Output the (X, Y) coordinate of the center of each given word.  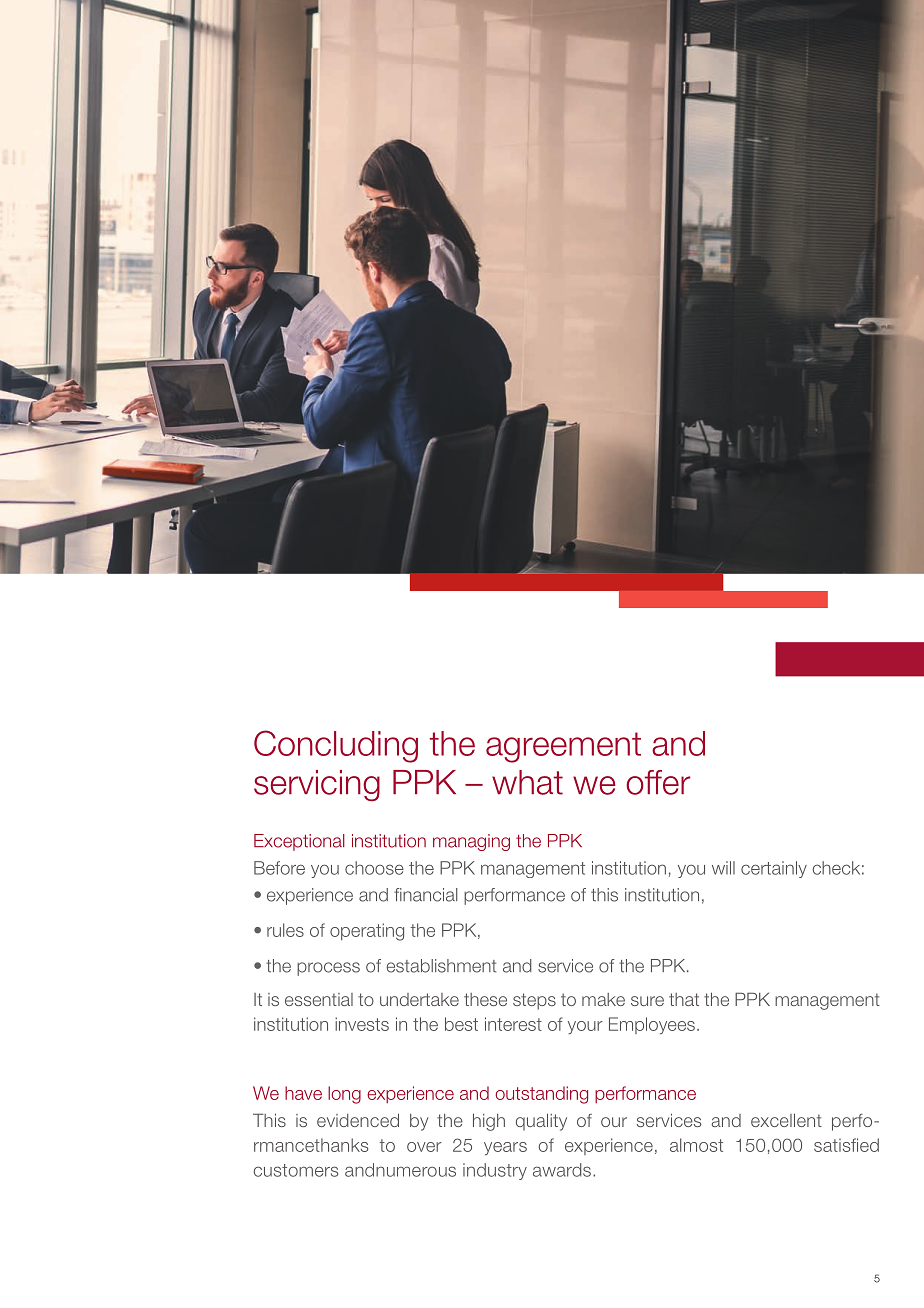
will (723, 868)
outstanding (541, 1095)
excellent (786, 1120)
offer (658, 782)
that (684, 999)
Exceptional (299, 842)
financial (426, 895)
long (344, 1095)
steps (534, 1001)
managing (471, 842)
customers (295, 1170)
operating (367, 932)
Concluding (336, 746)
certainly (774, 869)
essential (319, 999)
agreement (563, 747)
